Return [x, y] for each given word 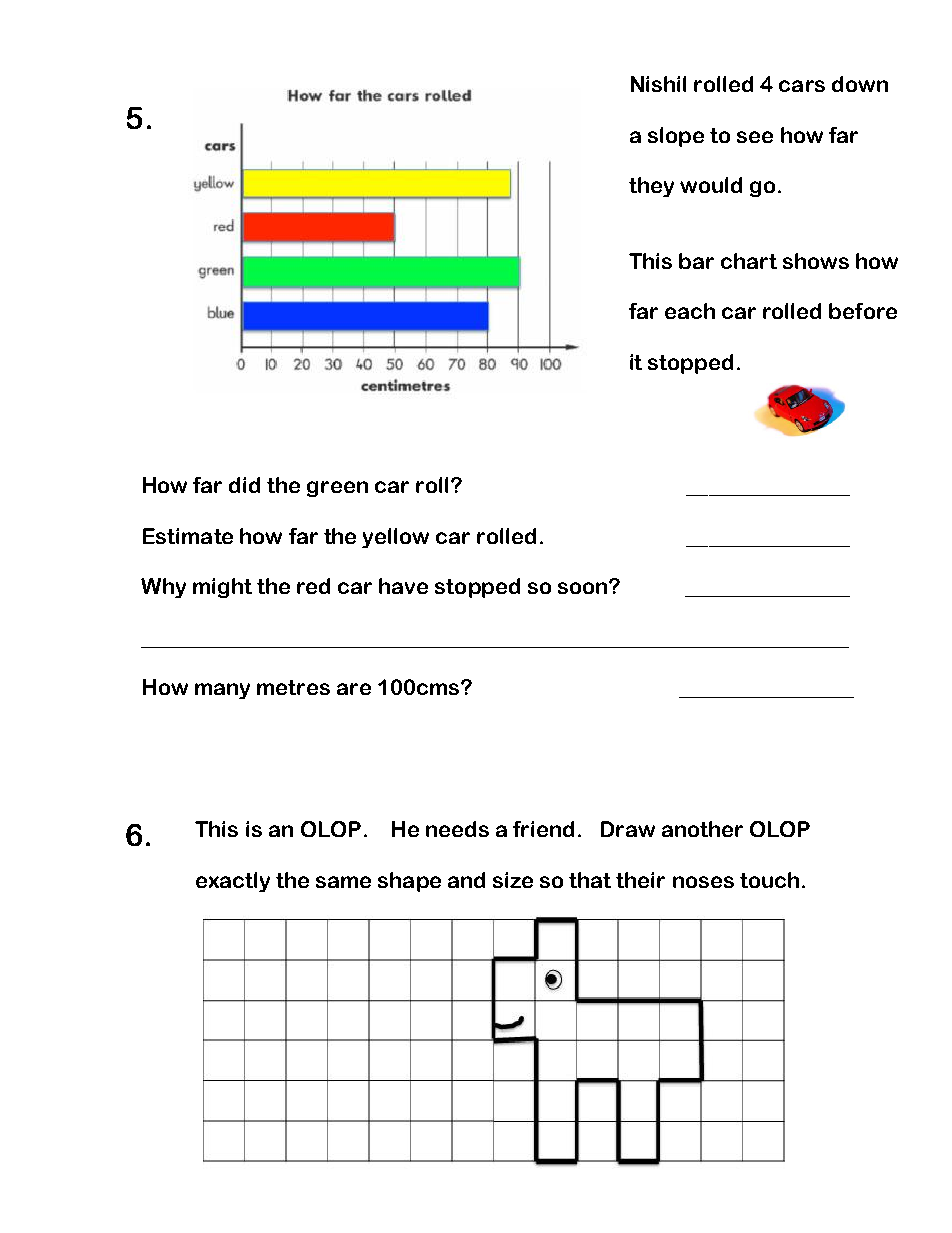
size [513, 880]
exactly [233, 882]
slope [676, 137]
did [244, 485]
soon [584, 587]
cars [802, 86]
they [651, 187]
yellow [395, 538]
